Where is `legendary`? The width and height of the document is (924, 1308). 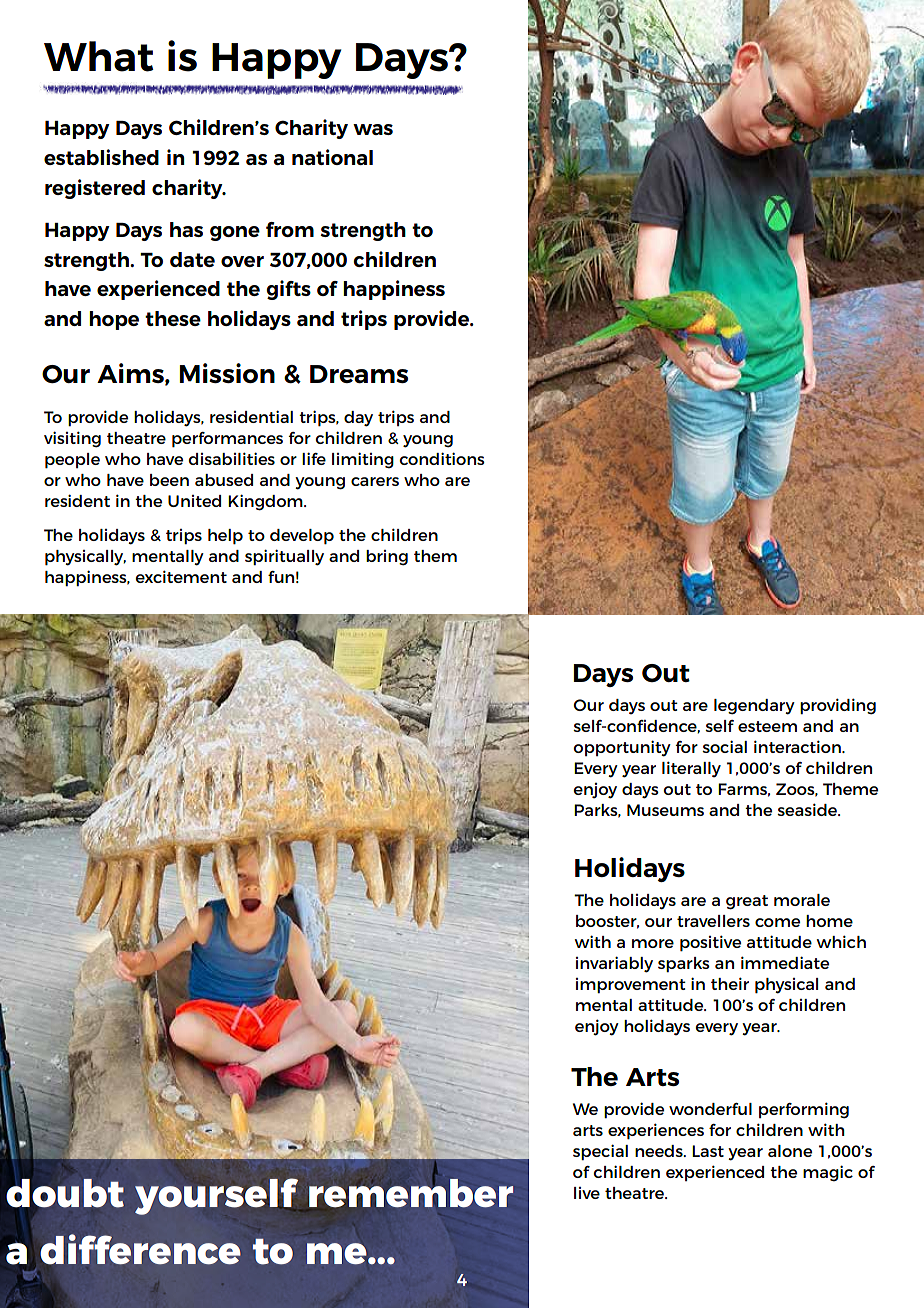
legendary is located at coordinates (754, 707).
